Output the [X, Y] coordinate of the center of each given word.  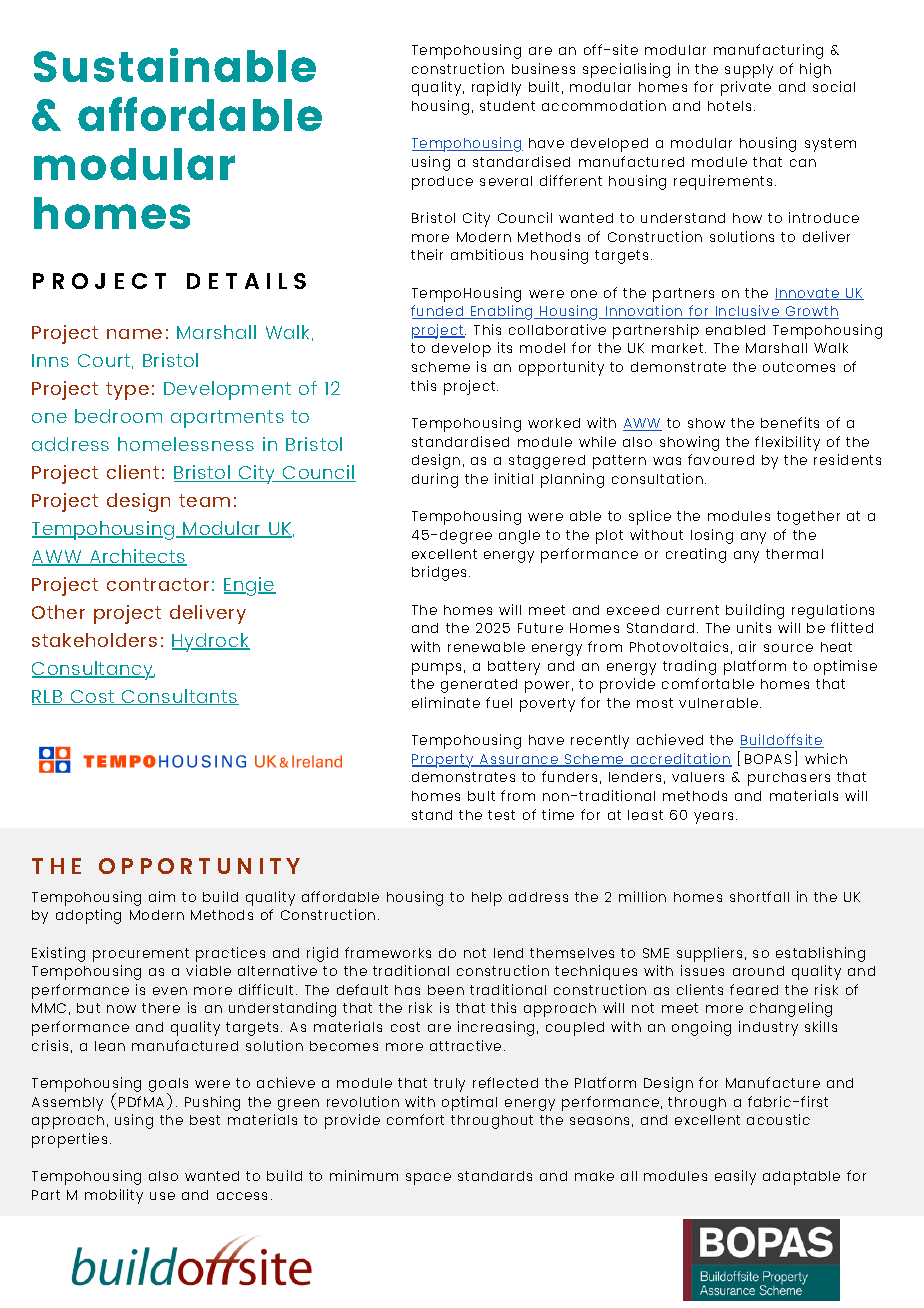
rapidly [496, 88]
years [715, 818]
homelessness [186, 444]
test [501, 815]
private [746, 88]
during [435, 480]
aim [162, 896]
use [162, 1196]
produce [442, 183]
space [428, 1179]
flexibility [787, 443]
